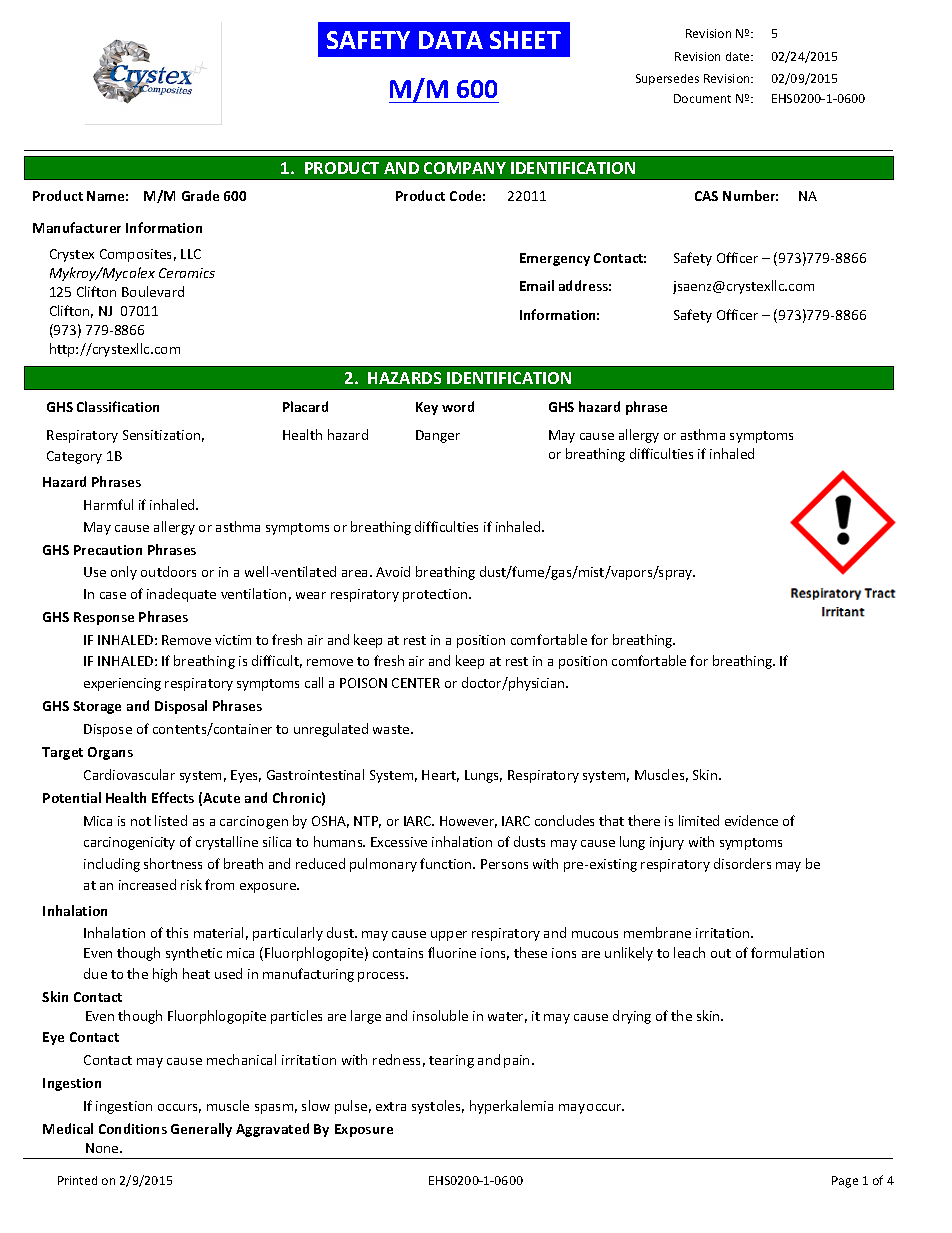  What do you see at coordinates (181, 595) in the page?
I see `inadequate` at bounding box center [181, 595].
